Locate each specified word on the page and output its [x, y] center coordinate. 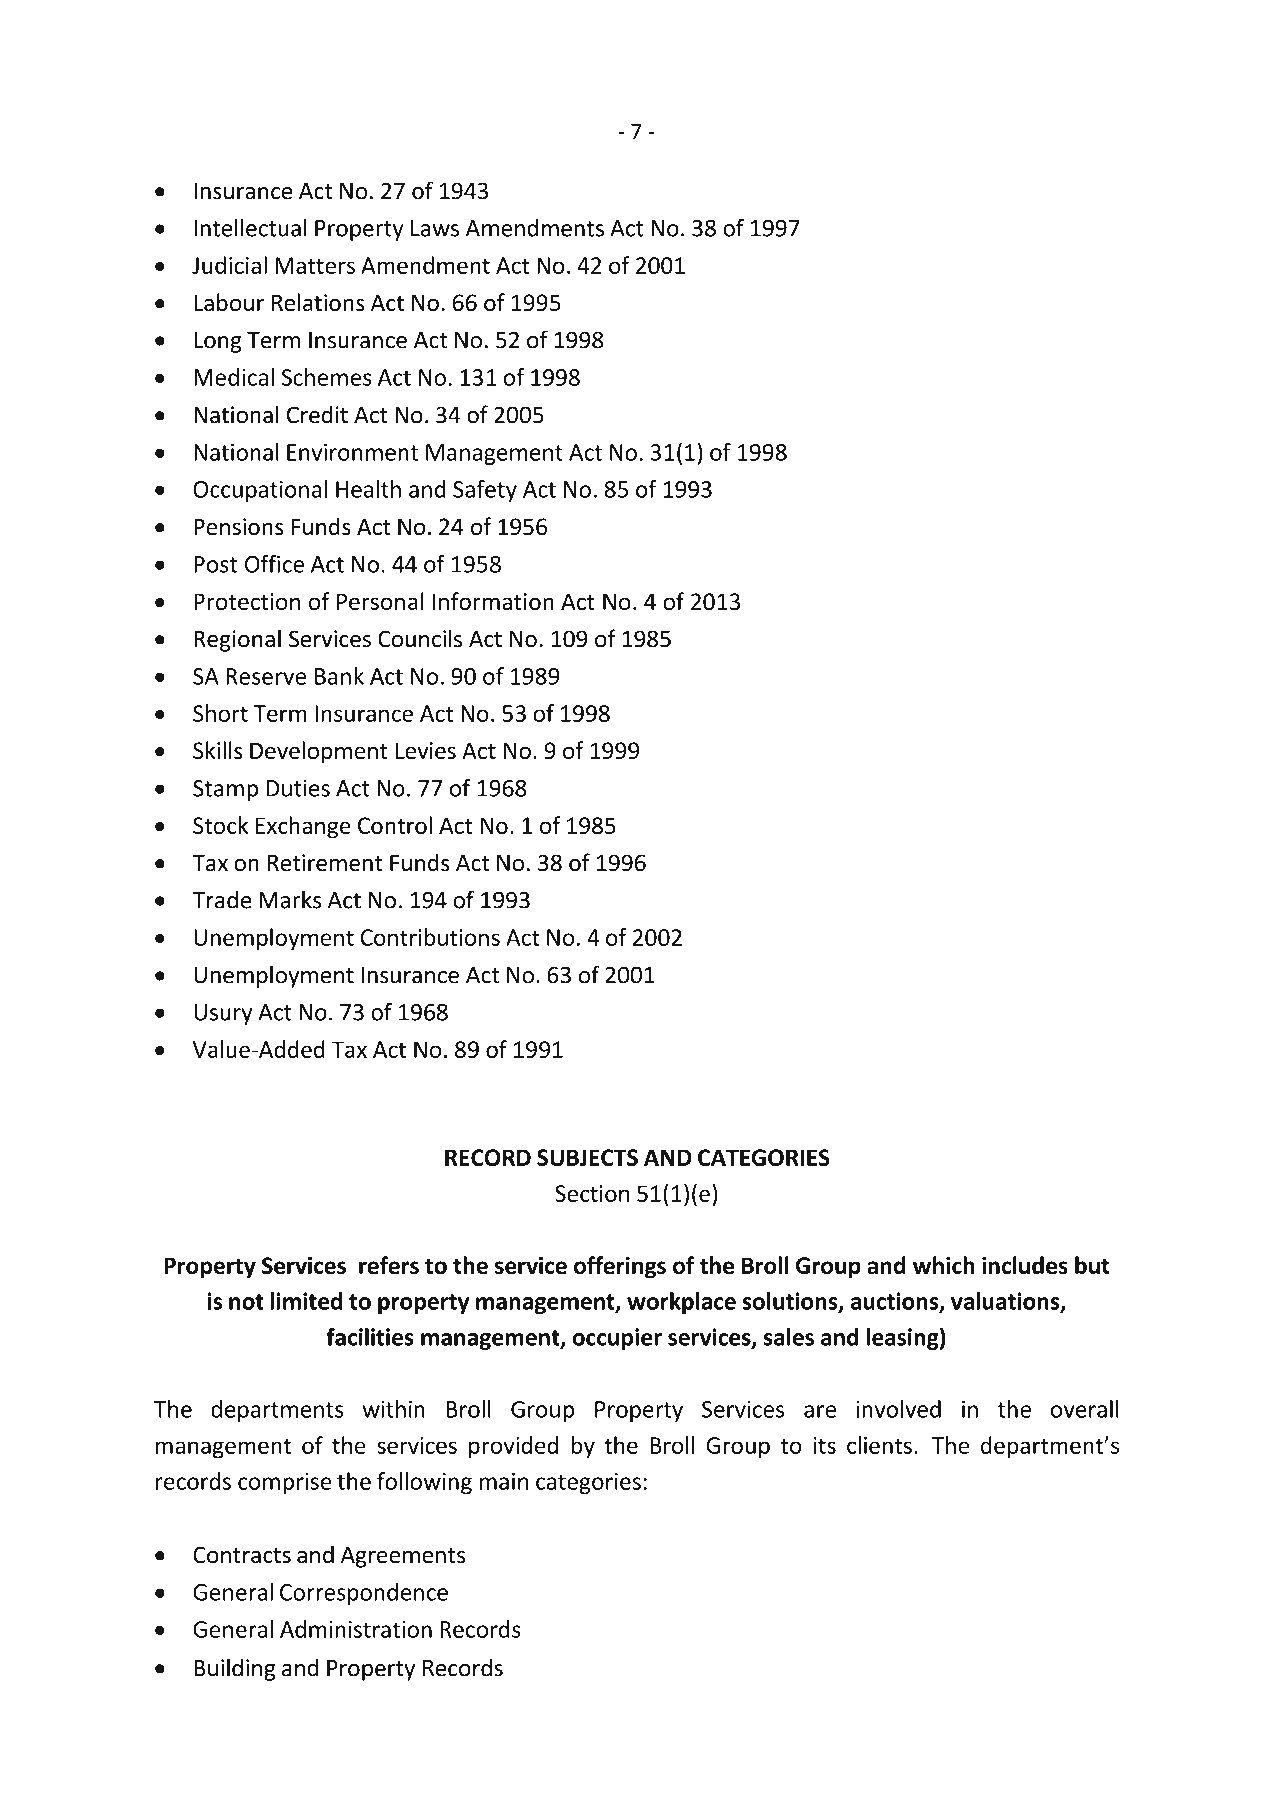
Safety [485, 491]
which [944, 1265]
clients [879, 1445]
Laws [435, 228]
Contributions [430, 937]
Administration [356, 1629]
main [504, 1481]
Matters [315, 265]
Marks [290, 899]
